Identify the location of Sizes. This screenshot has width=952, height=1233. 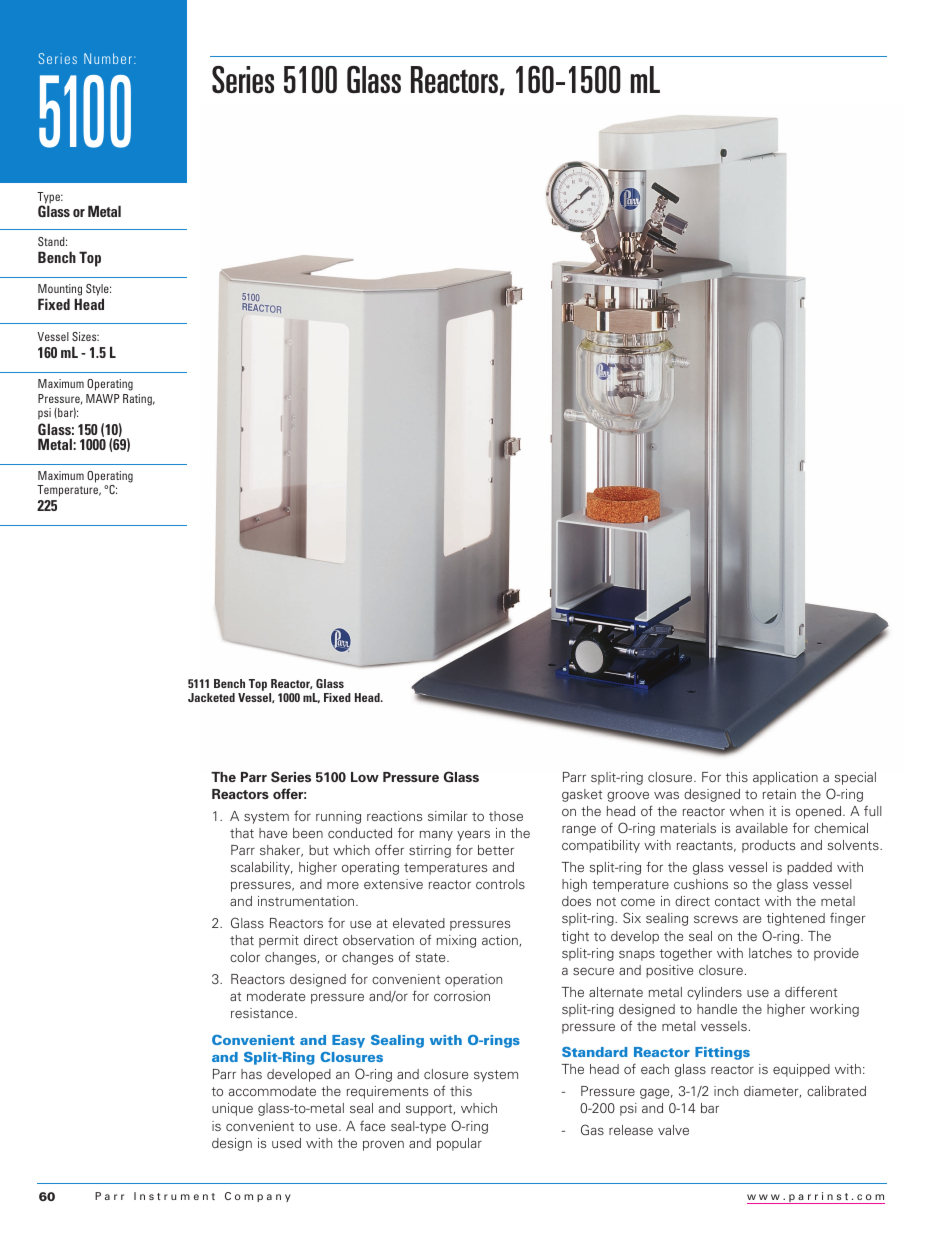
(85, 336).
